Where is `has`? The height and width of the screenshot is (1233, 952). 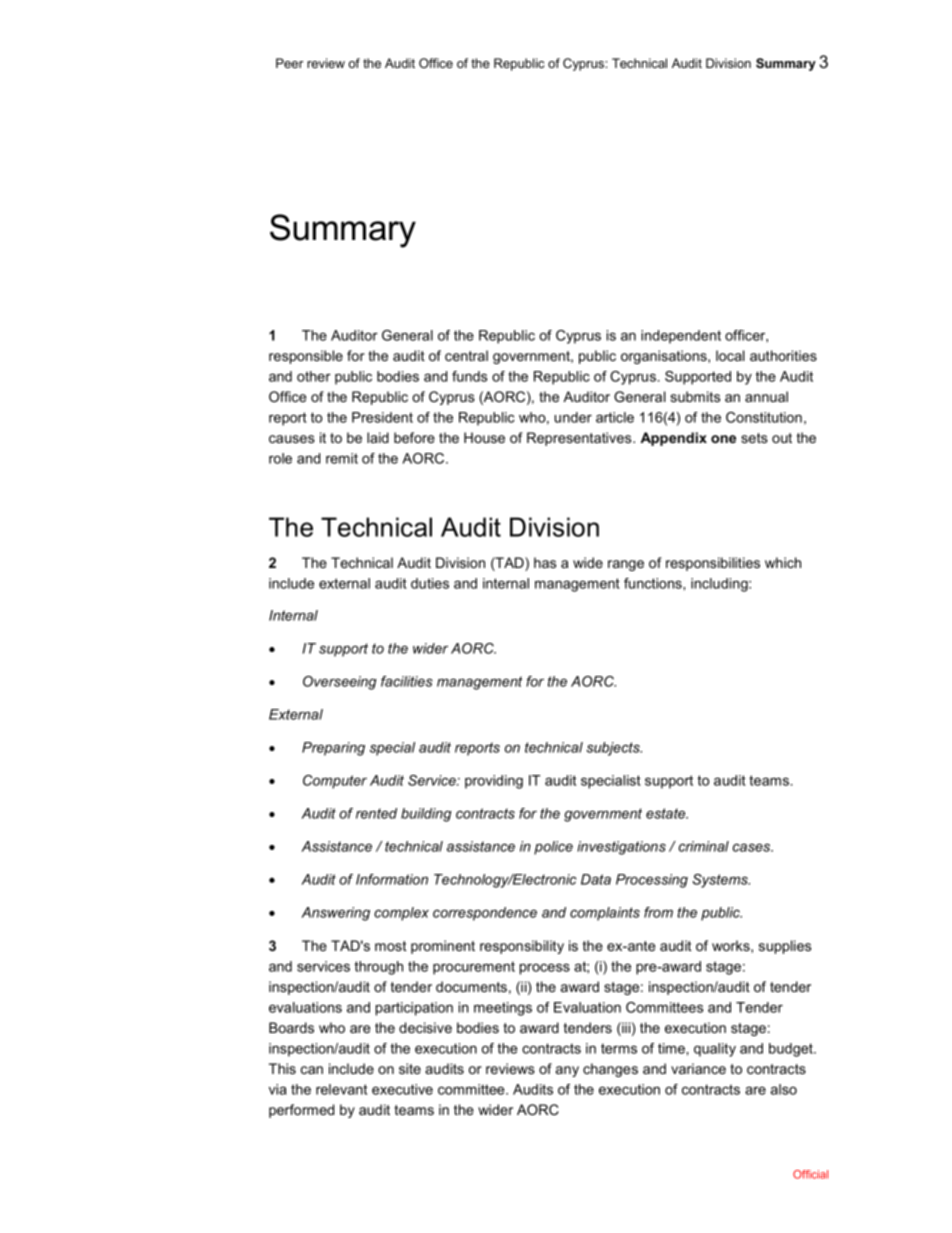
has is located at coordinates (545, 562).
